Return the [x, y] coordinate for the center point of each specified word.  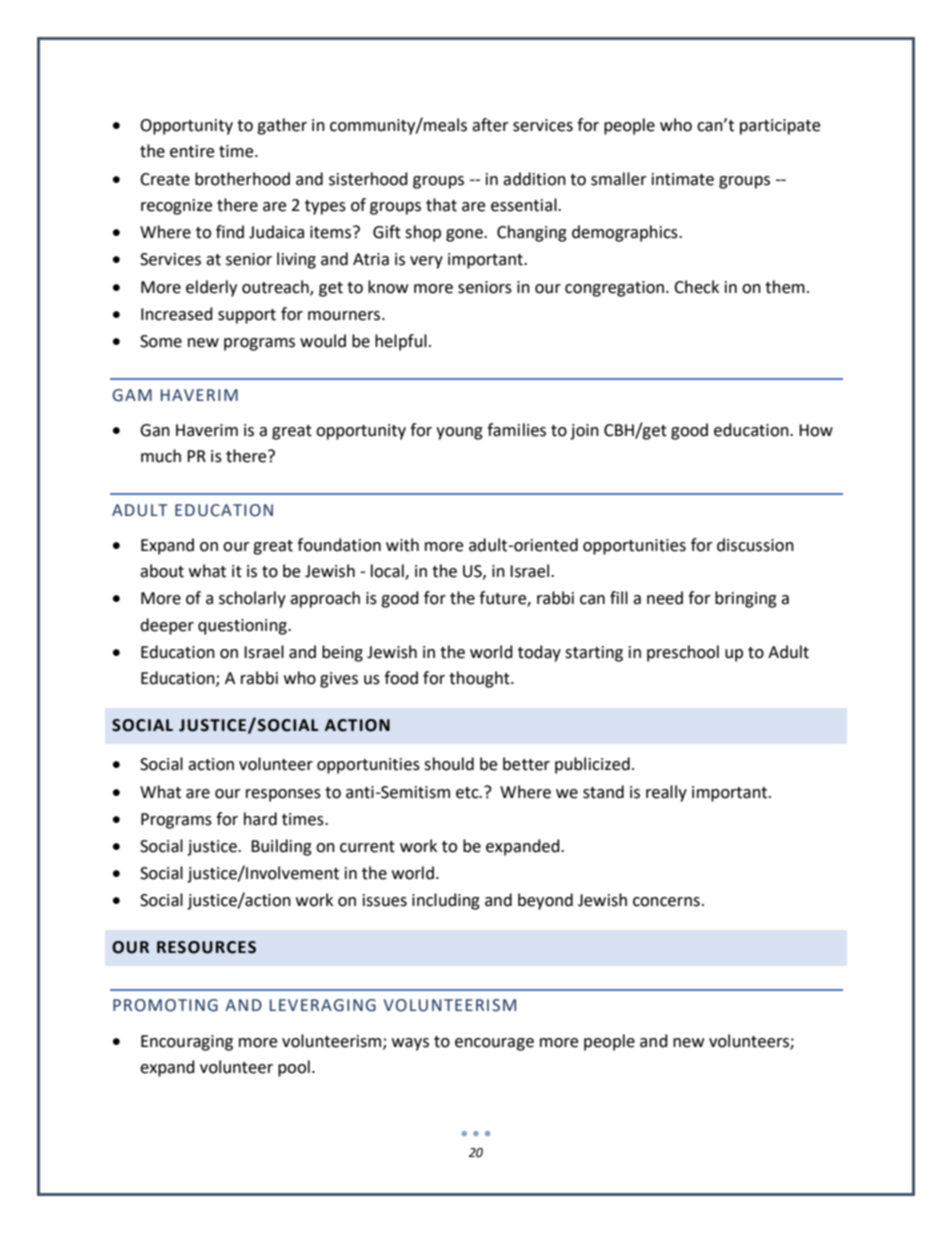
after [490, 125]
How [816, 430]
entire [192, 151]
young [459, 433]
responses [283, 795]
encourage [494, 1044]
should [449, 764]
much [161, 456]
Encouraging [187, 1043]
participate [780, 127]
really [666, 793]
